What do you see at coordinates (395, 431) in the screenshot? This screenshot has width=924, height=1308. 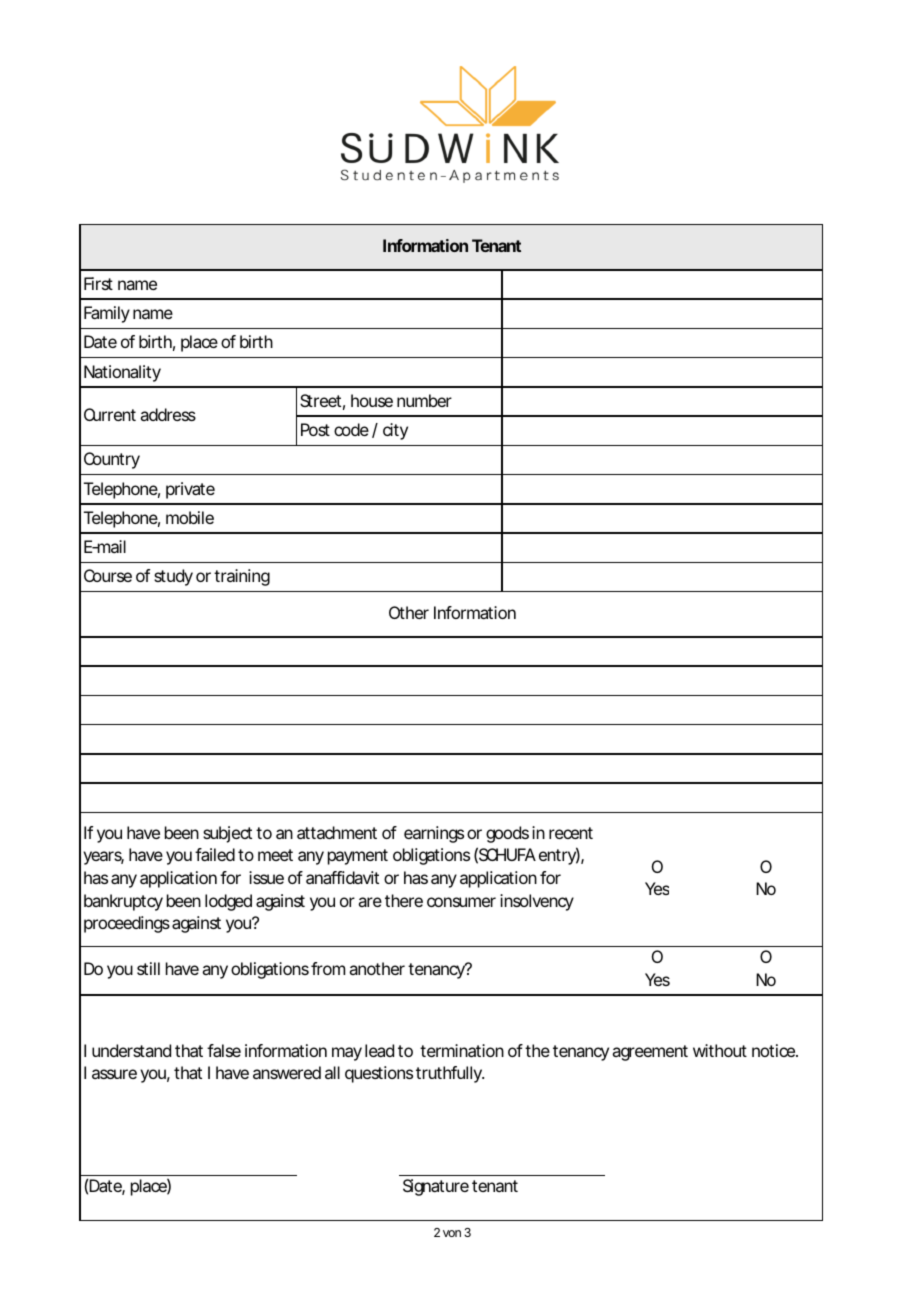 I see `city` at bounding box center [395, 431].
